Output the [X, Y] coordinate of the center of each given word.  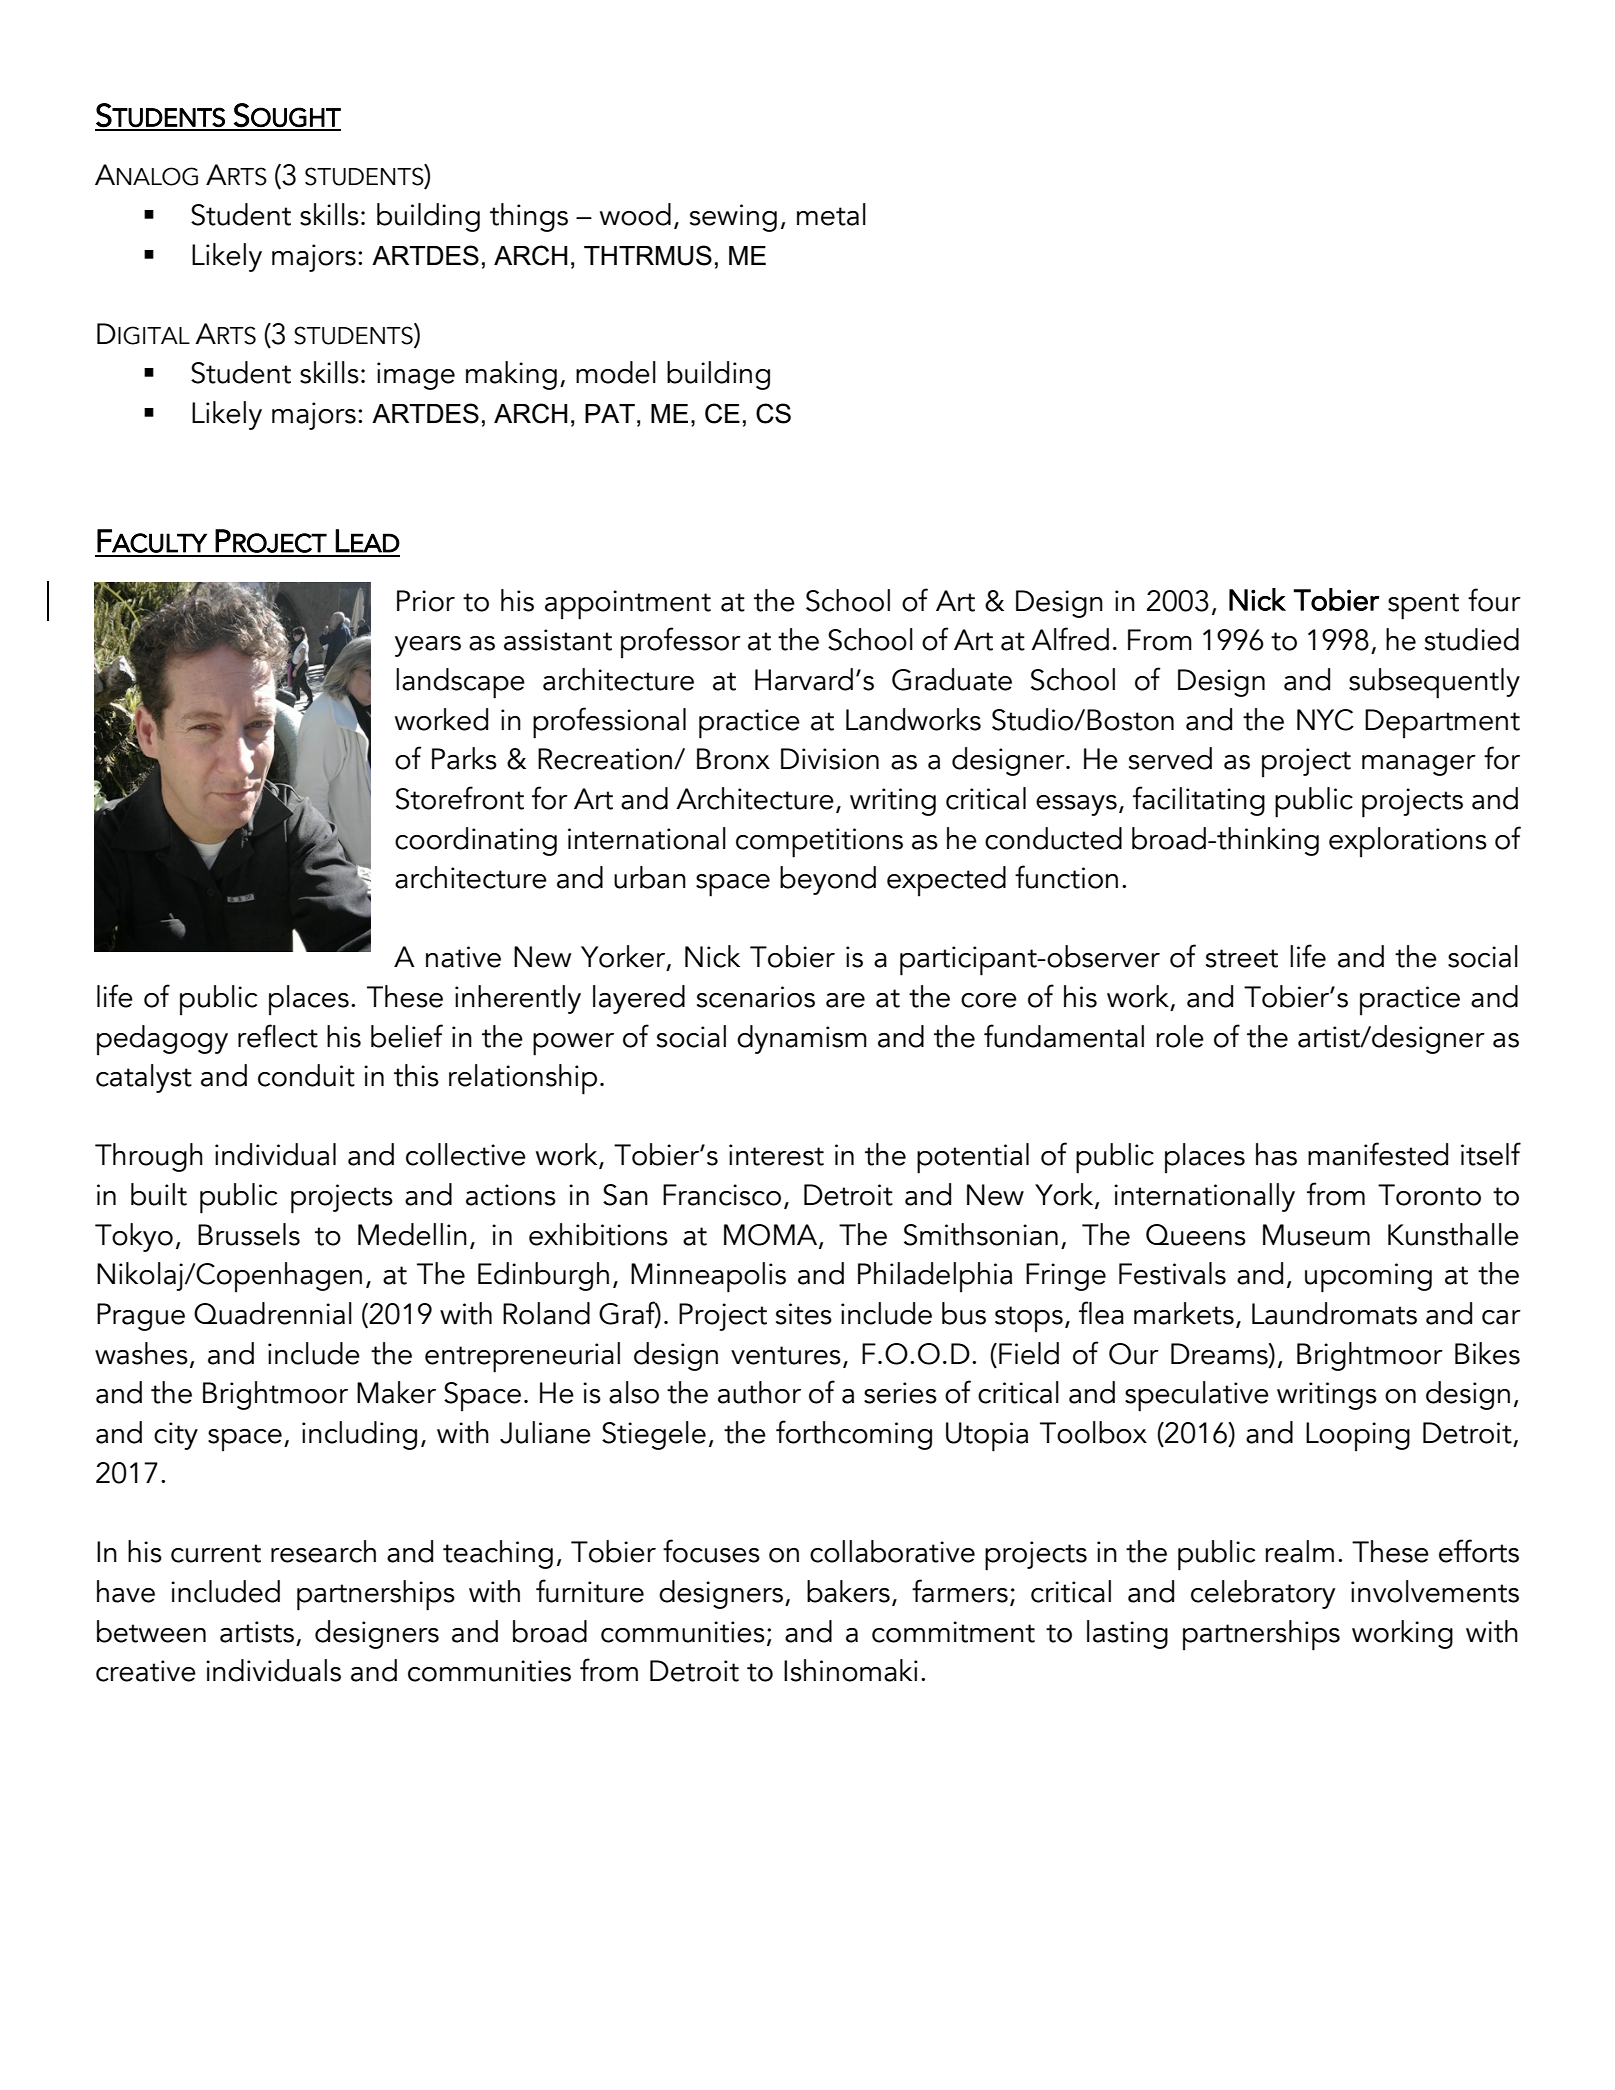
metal [831, 214]
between [151, 1631]
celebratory [1263, 1594]
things [529, 217]
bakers [848, 1591]
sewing [733, 218]
